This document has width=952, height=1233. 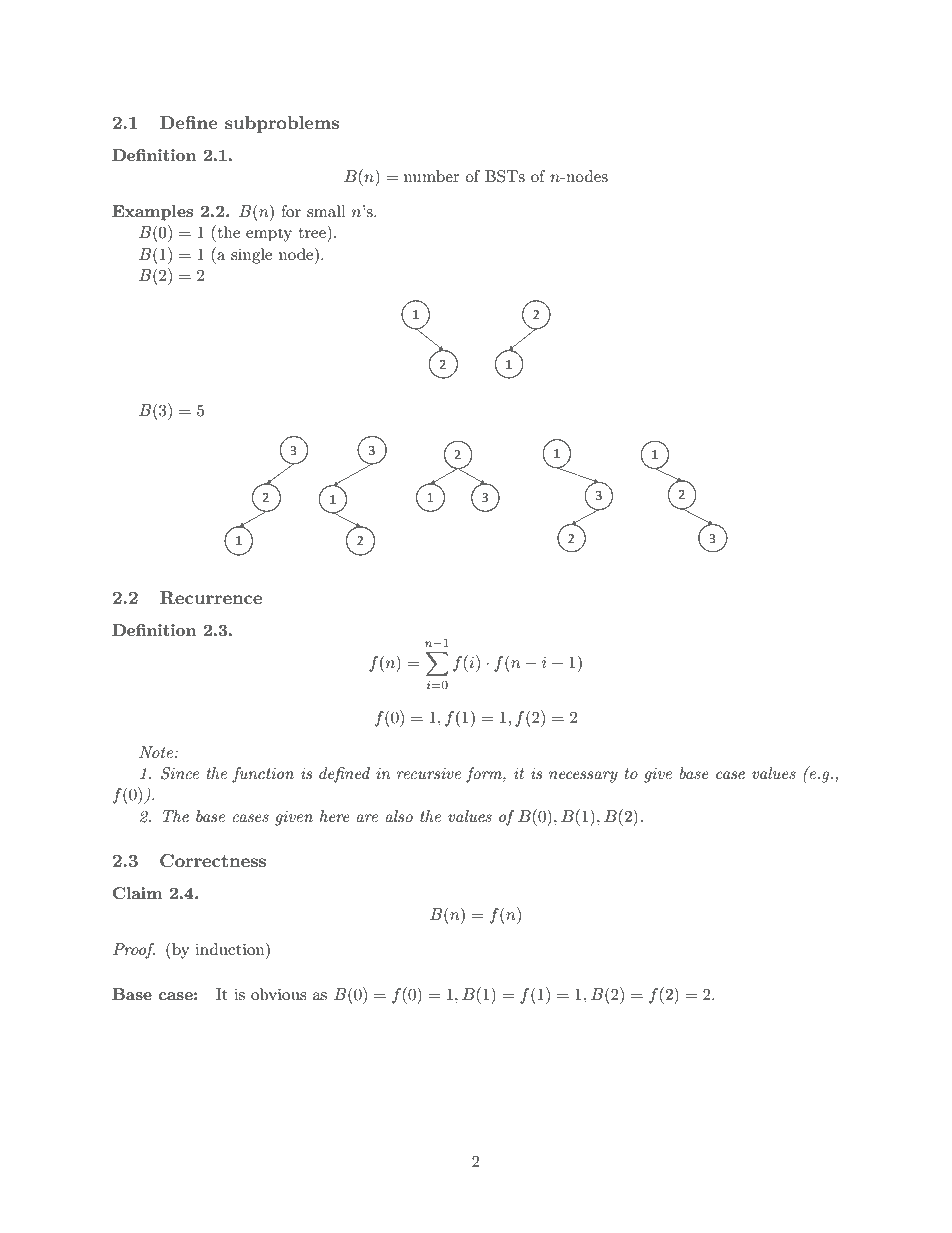 What do you see at coordinates (211, 598) in the document?
I see `Recurrence` at bounding box center [211, 598].
